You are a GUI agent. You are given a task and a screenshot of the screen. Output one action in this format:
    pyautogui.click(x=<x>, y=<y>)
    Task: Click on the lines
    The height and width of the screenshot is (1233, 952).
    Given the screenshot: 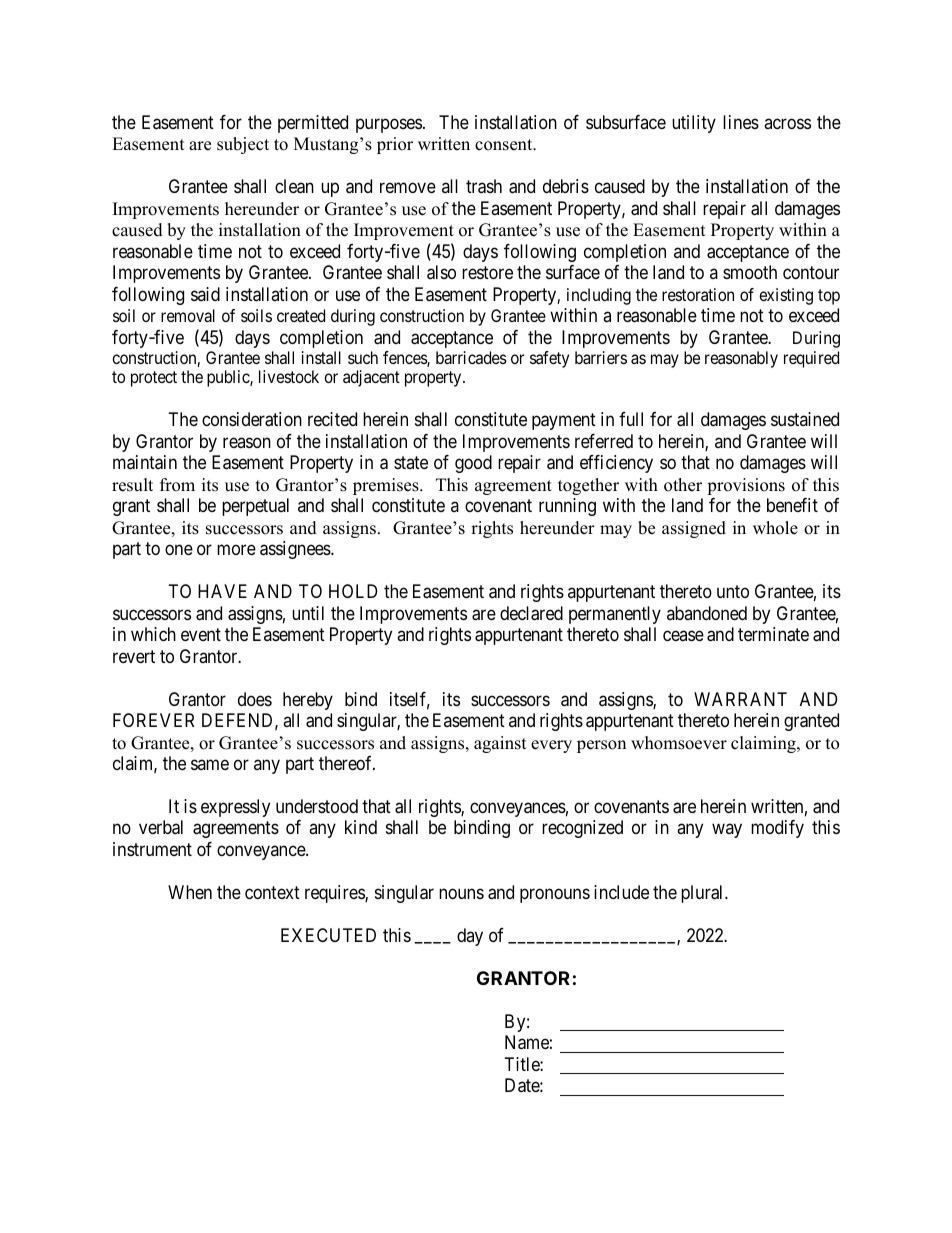 What is the action you would take?
    pyautogui.click(x=741, y=122)
